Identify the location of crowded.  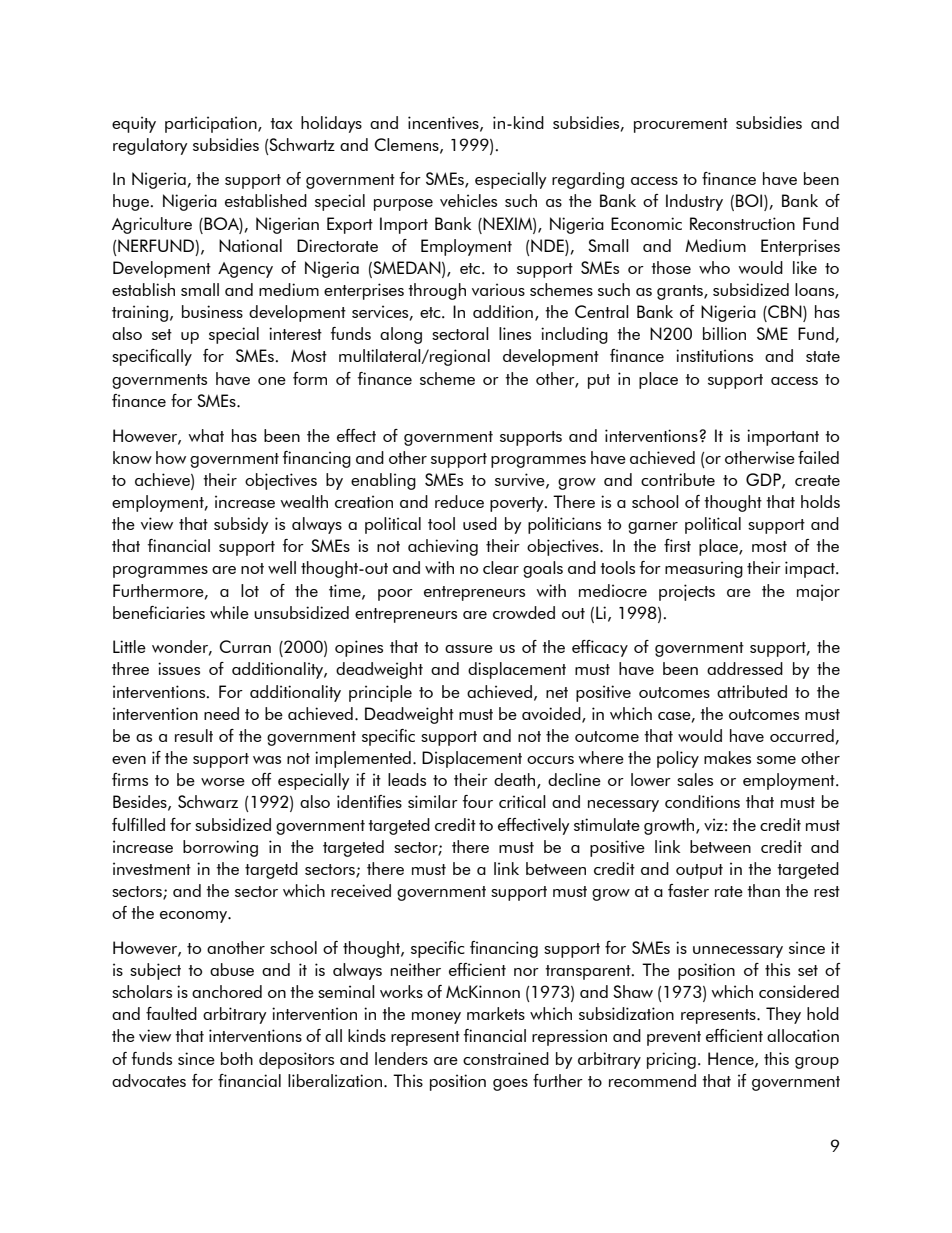
(524, 612).
